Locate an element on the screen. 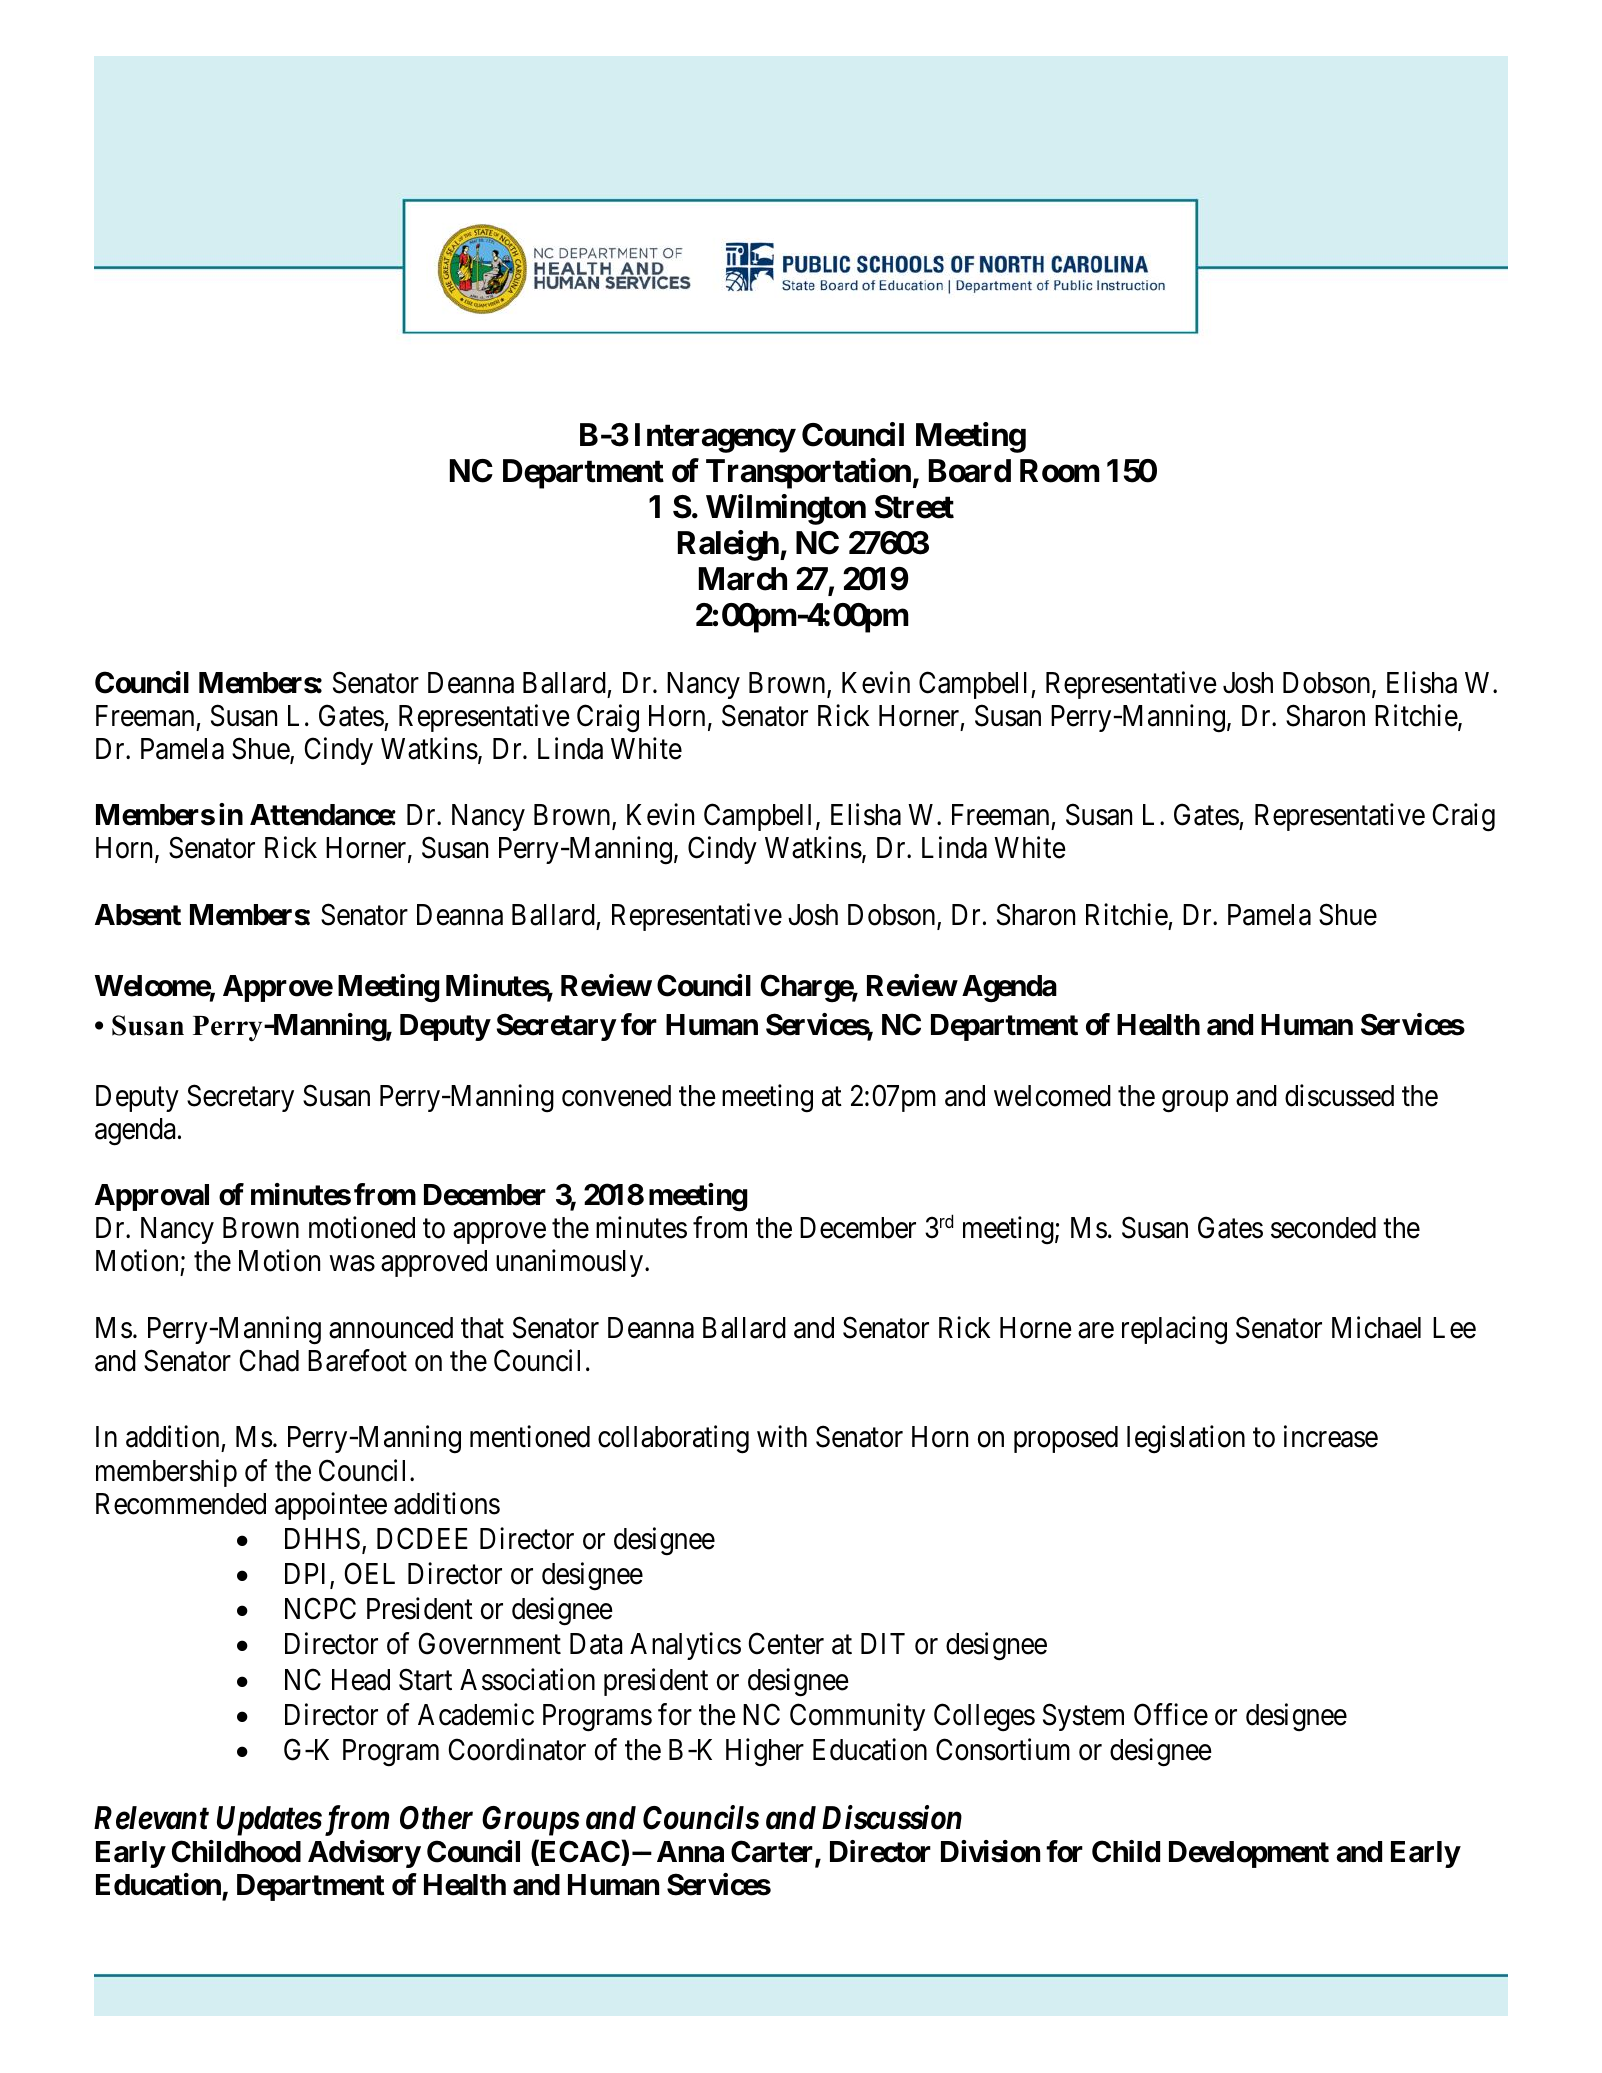 The width and height of the screenshot is (1602, 2073). Interagency is located at coordinates (715, 438).
